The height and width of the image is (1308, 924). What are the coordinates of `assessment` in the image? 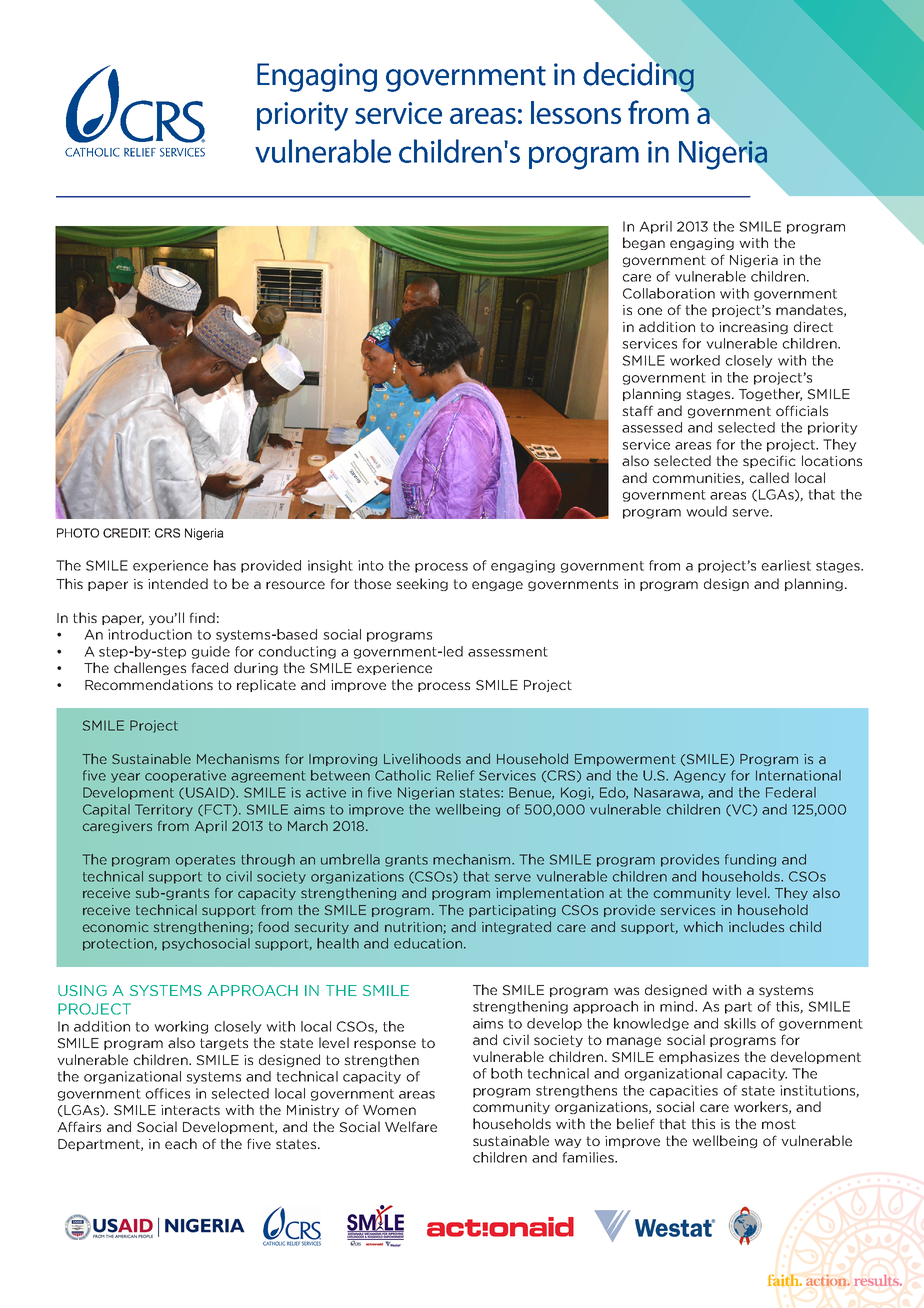 It's located at (508, 652).
